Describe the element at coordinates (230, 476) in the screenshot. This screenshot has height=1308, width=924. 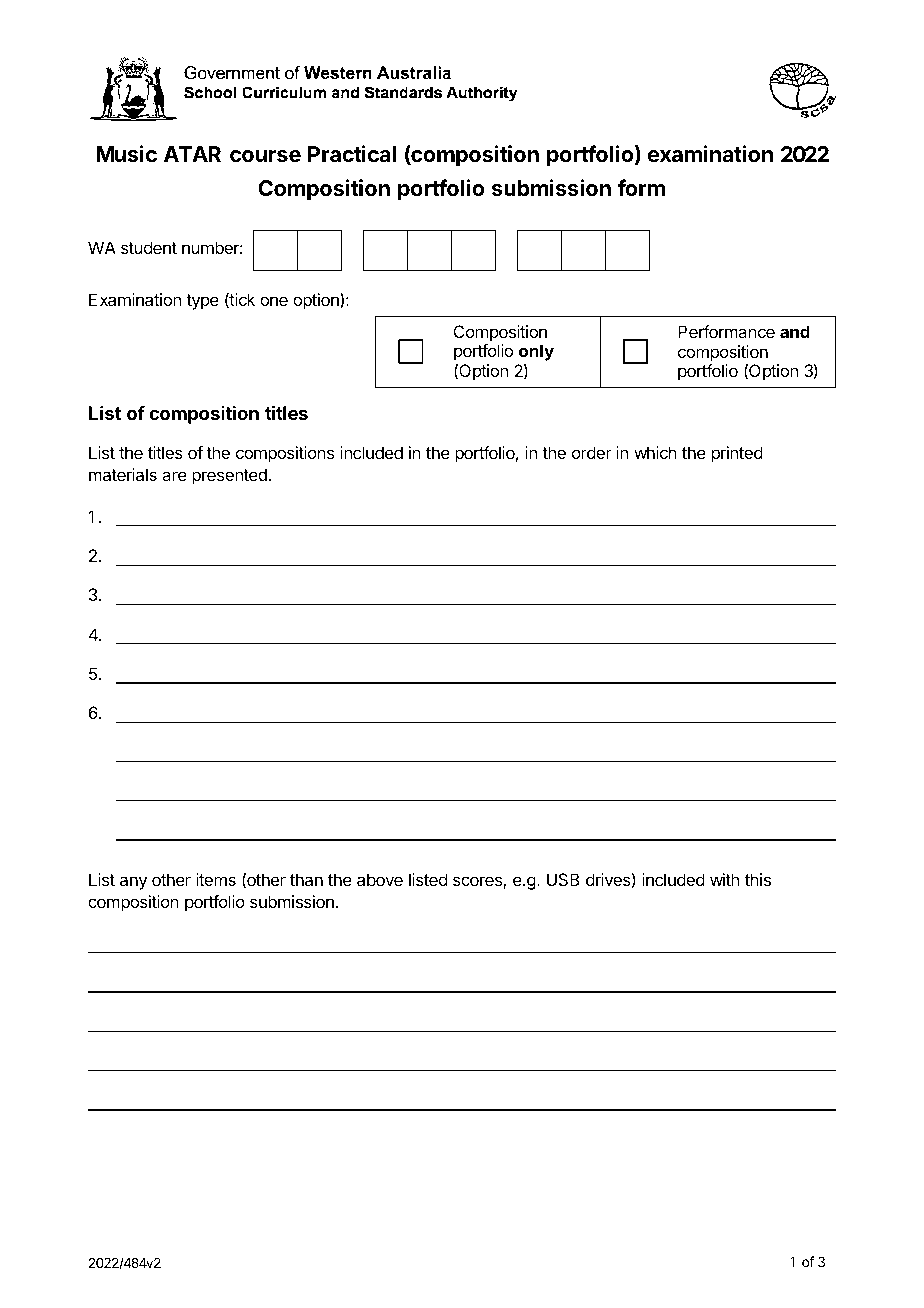
I see `presented` at that location.
